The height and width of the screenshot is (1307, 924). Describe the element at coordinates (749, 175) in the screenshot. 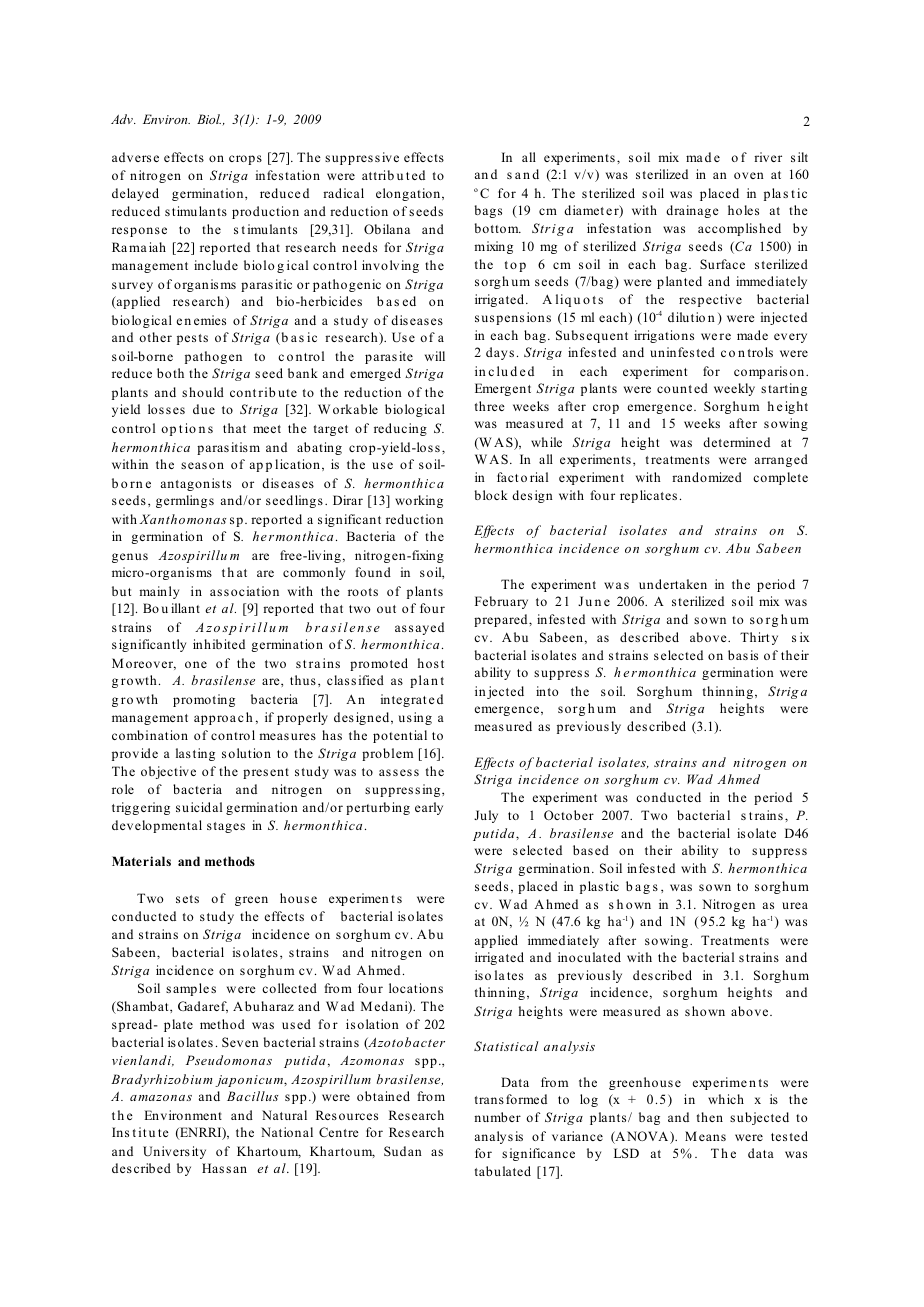

I see `oven` at that location.
